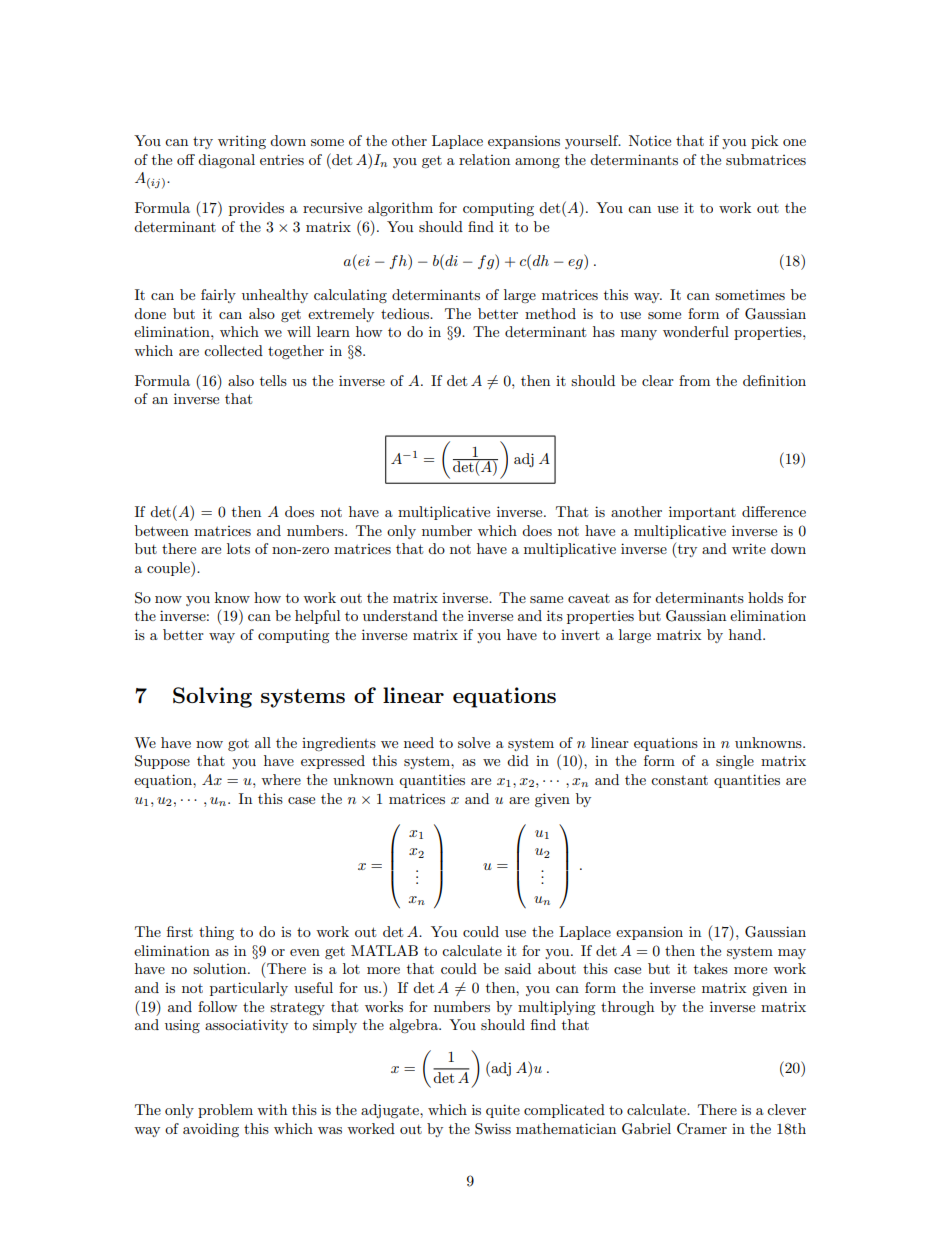  Describe the element at coordinates (503, 1111) in the page. I see `quite` at that location.
